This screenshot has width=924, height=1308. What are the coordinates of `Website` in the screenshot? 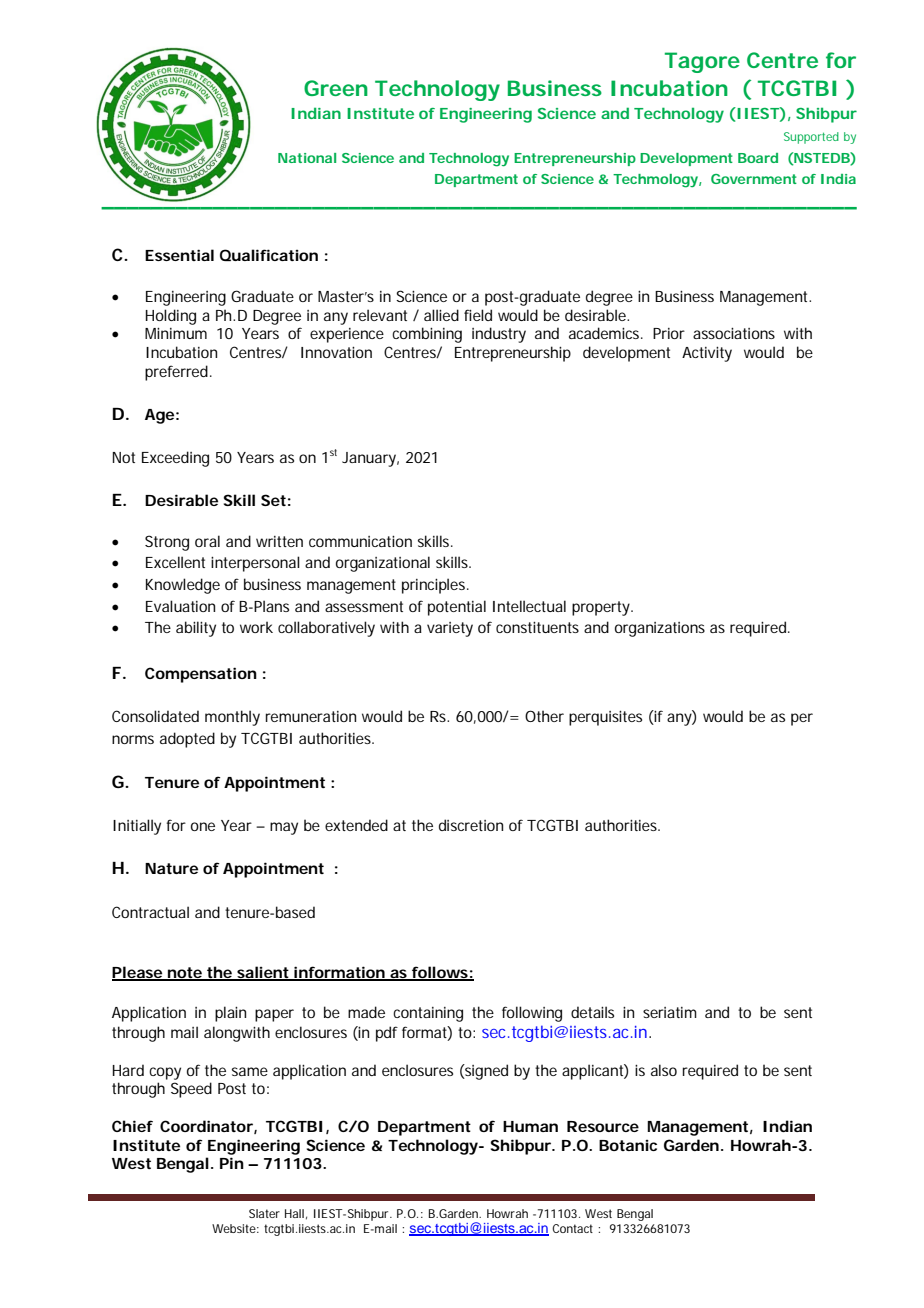 It's located at (235, 1228).
